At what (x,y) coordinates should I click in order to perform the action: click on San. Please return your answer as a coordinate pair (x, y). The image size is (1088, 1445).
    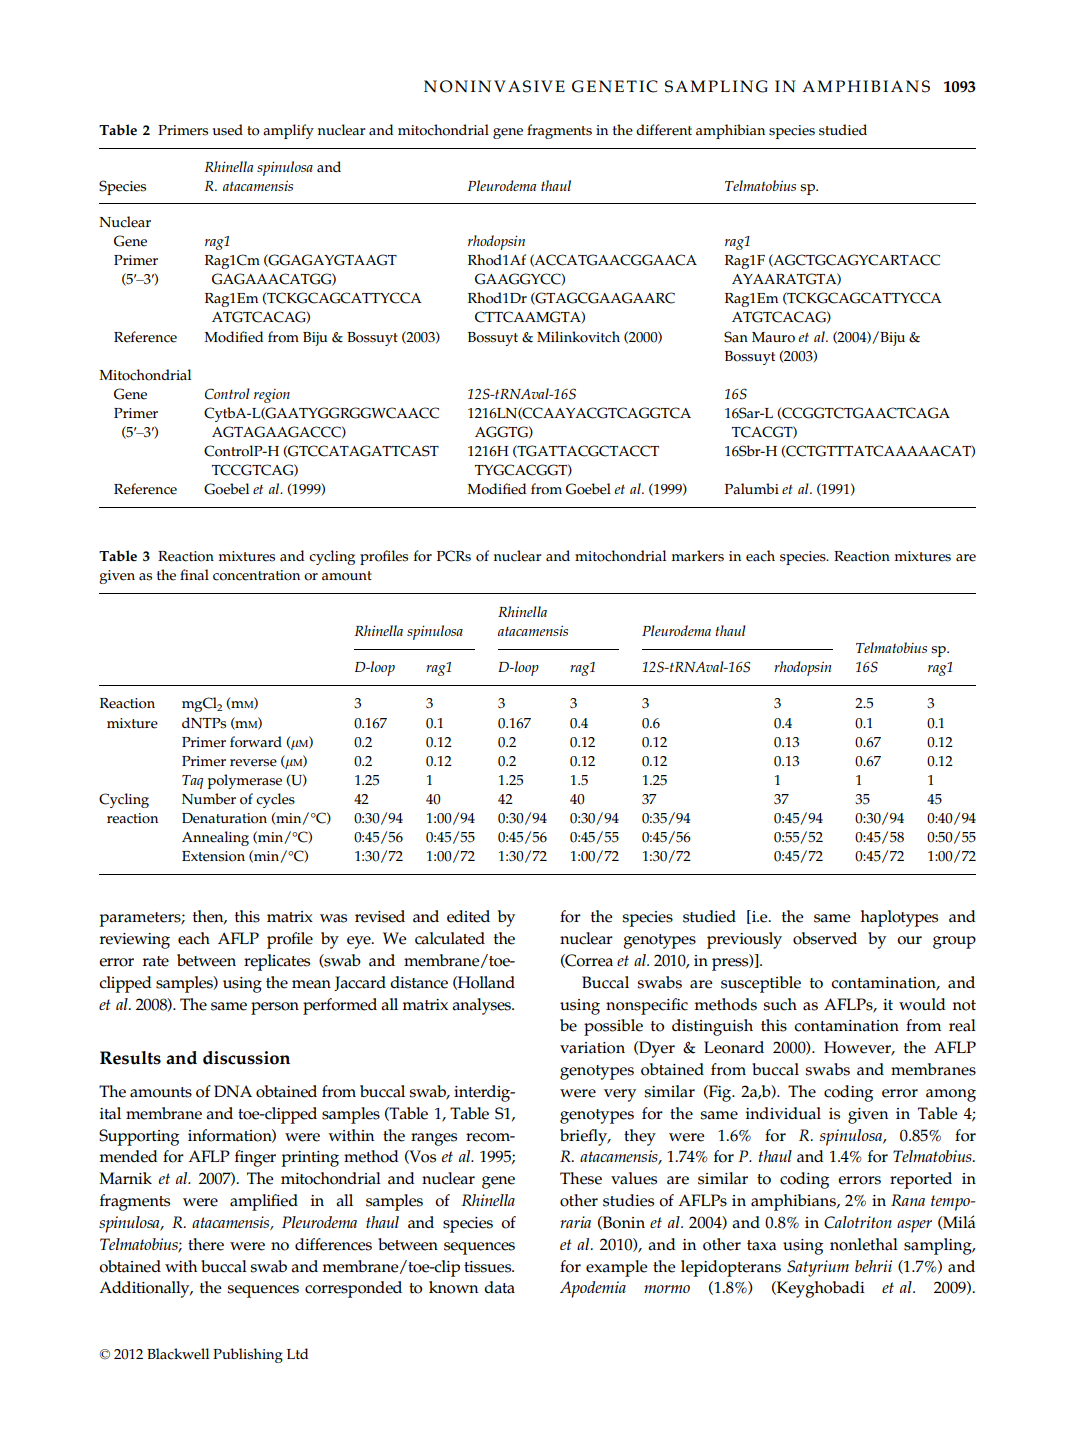
    Looking at the image, I should click on (736, 337).
